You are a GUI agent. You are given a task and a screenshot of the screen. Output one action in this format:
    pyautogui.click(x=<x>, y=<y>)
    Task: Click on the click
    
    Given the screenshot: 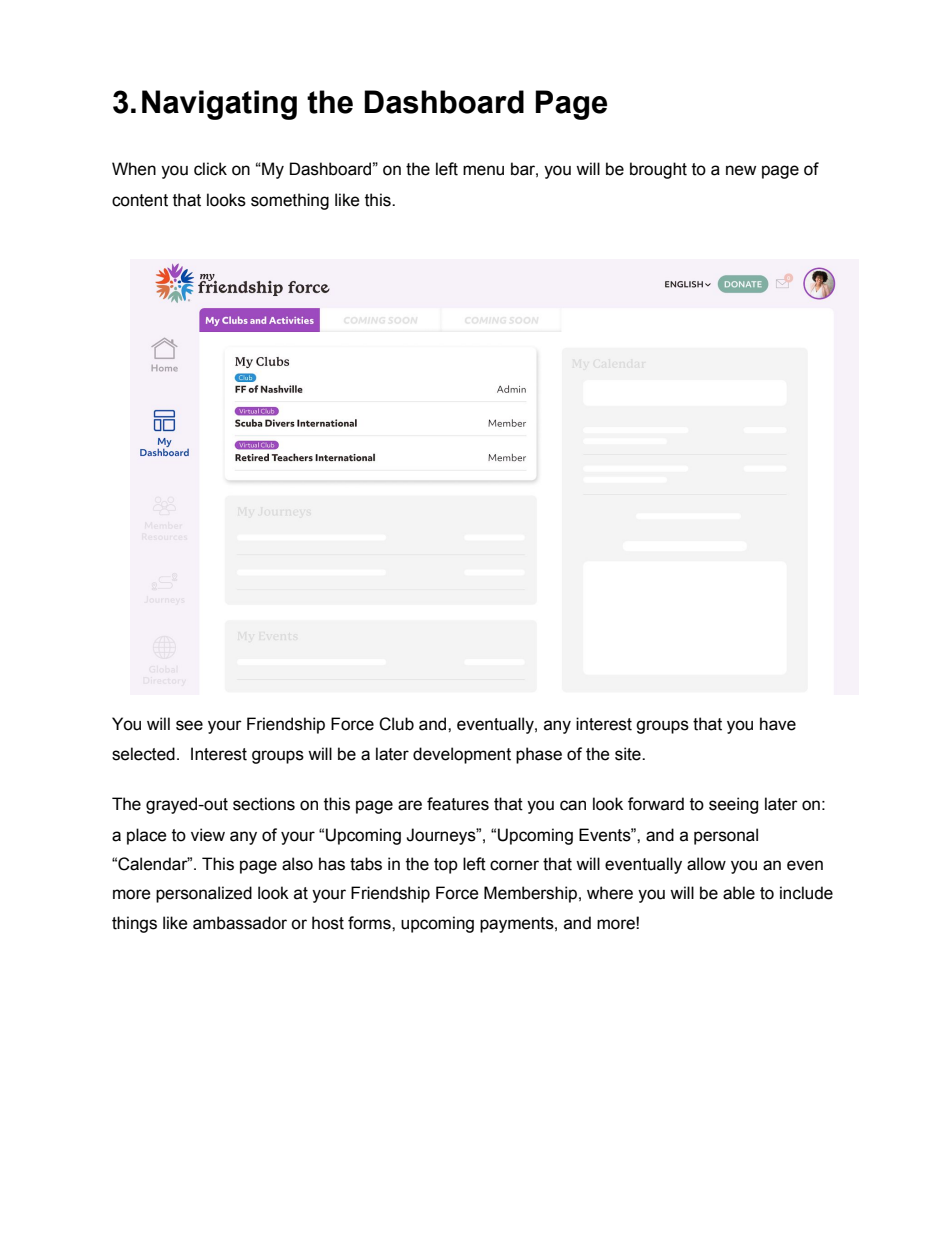 What is the action you would take?
    pyautogui.click(x=210, y=169)
